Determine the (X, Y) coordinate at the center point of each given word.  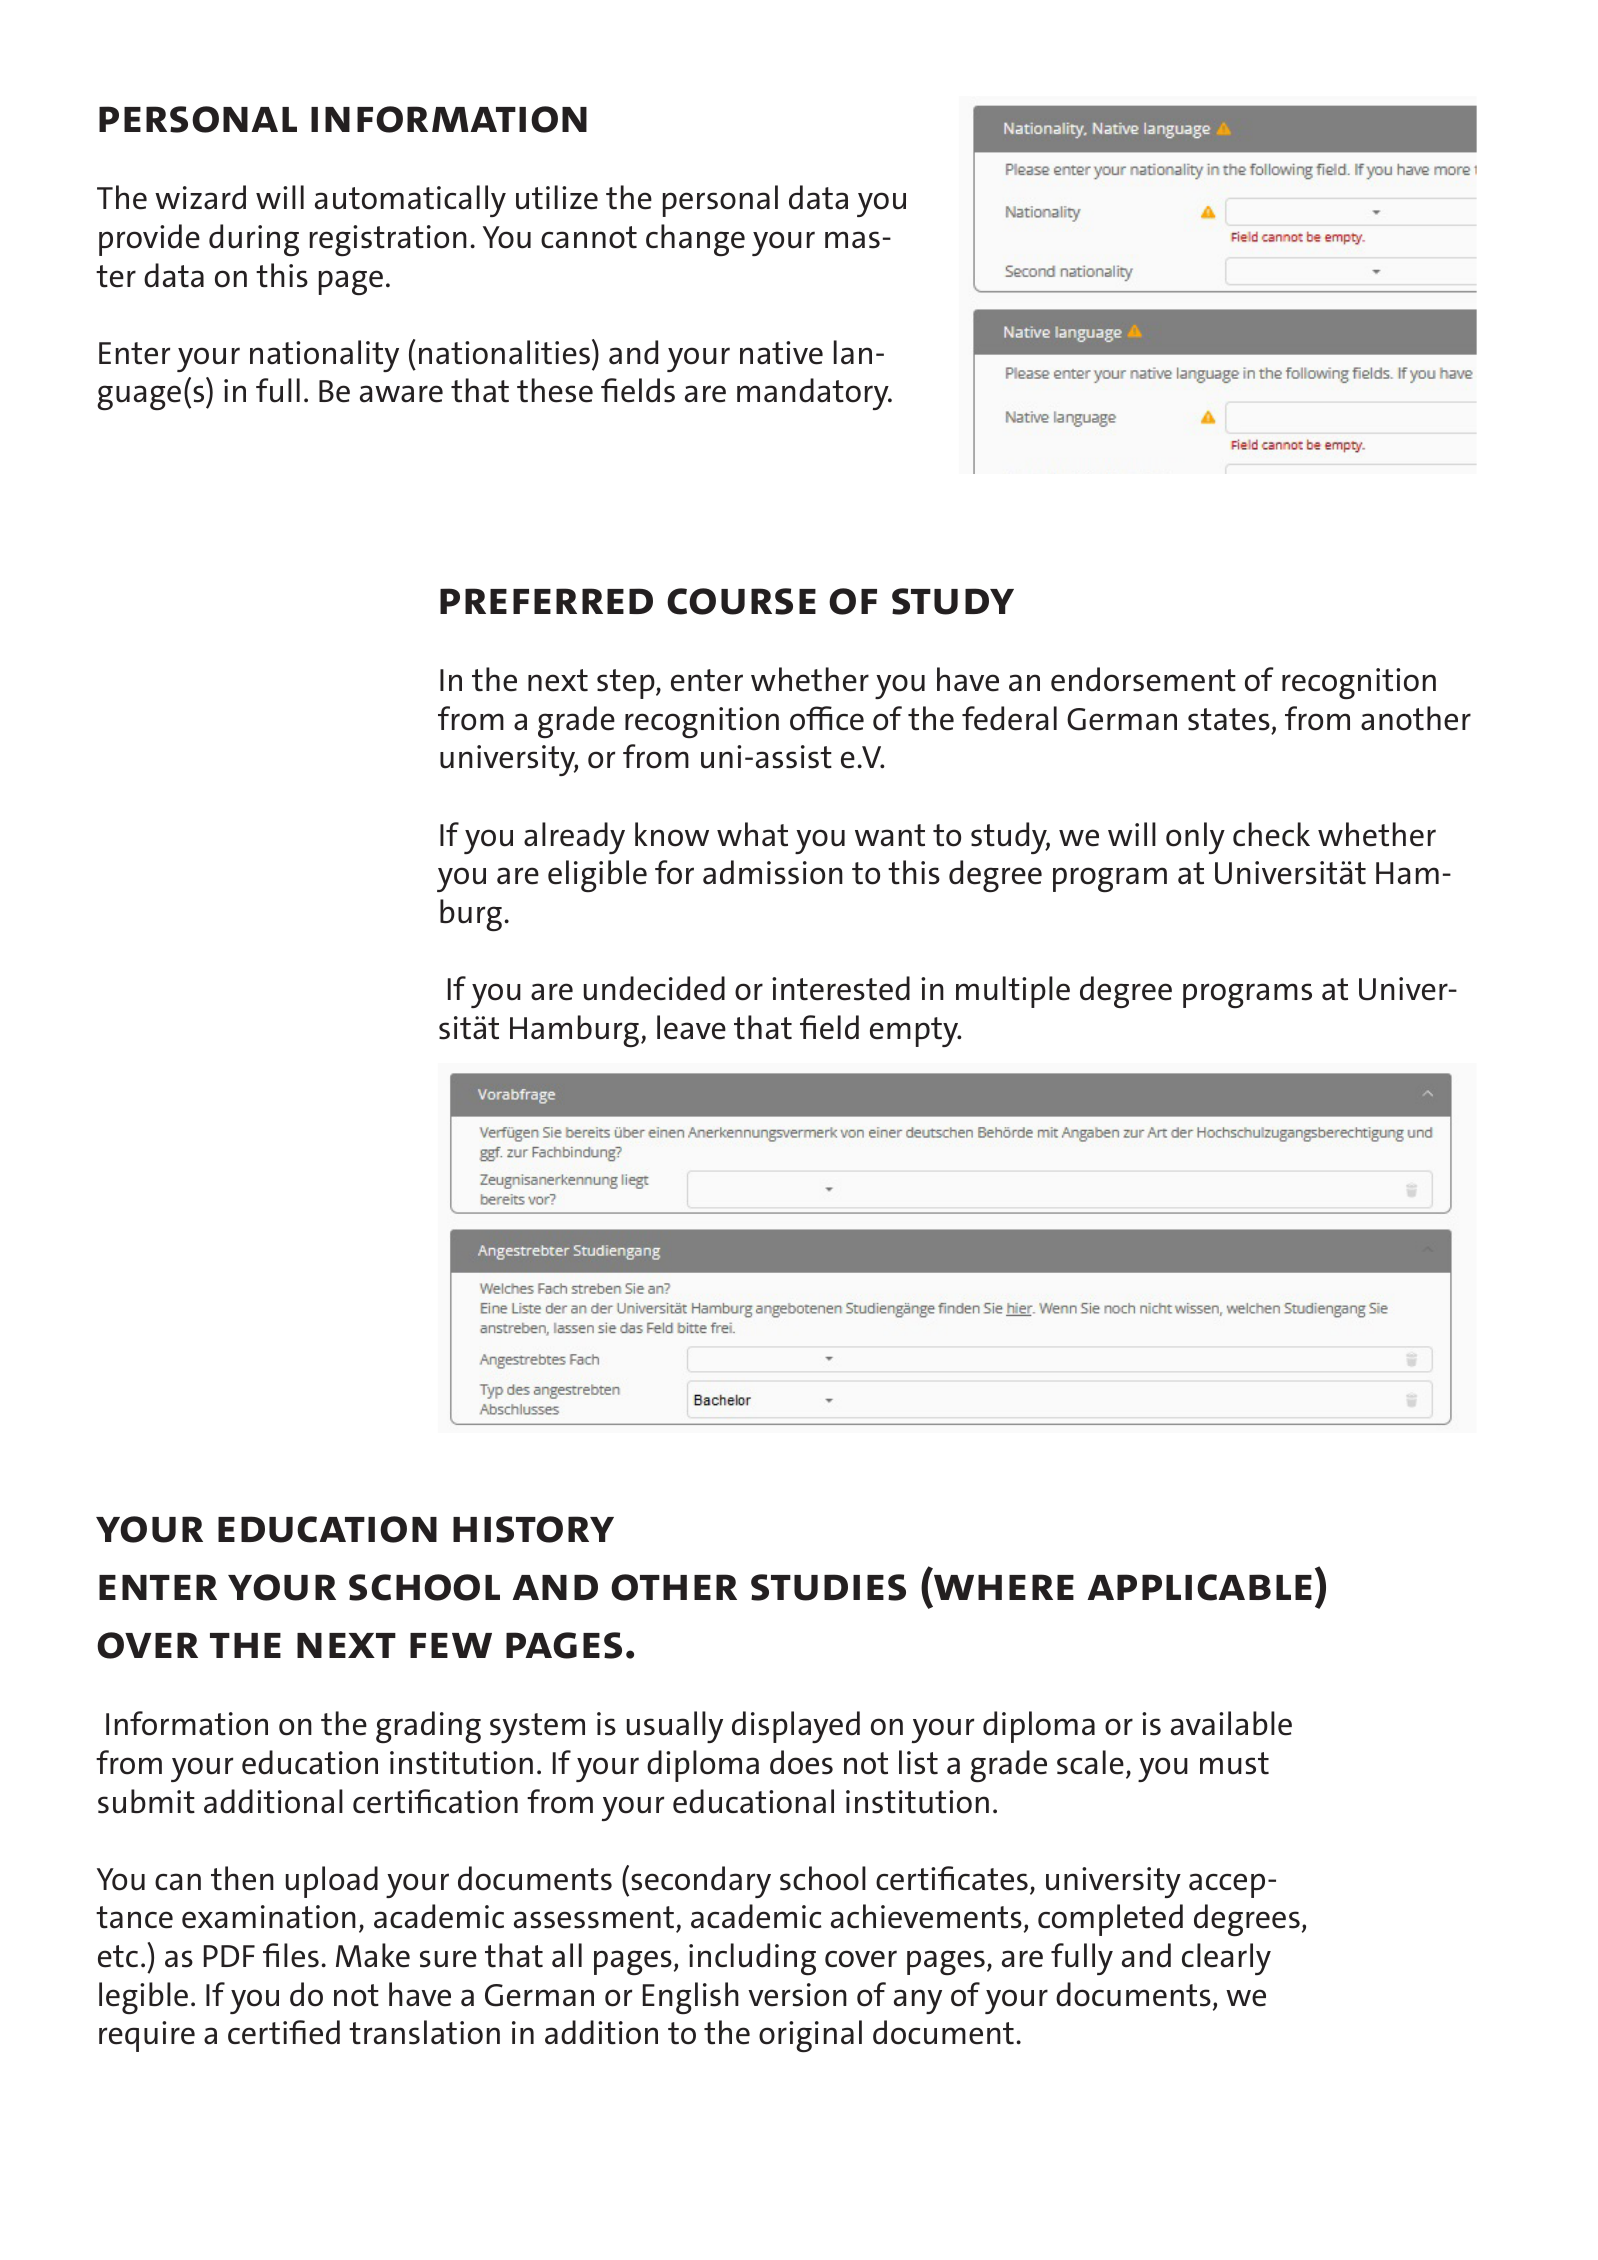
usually (675, 1727)
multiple (1013, 992)
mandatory (814, 394)
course (741, 601)
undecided (654, 988)
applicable (1199, 1587)
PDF (229, 1956)
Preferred (546, 601)
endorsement (1143, 679)
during (254, 240)
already (574, 838)
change (695, 240)
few (451, 1645)
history (533, 1529)
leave (691, 1027)
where (1004, 1587)
